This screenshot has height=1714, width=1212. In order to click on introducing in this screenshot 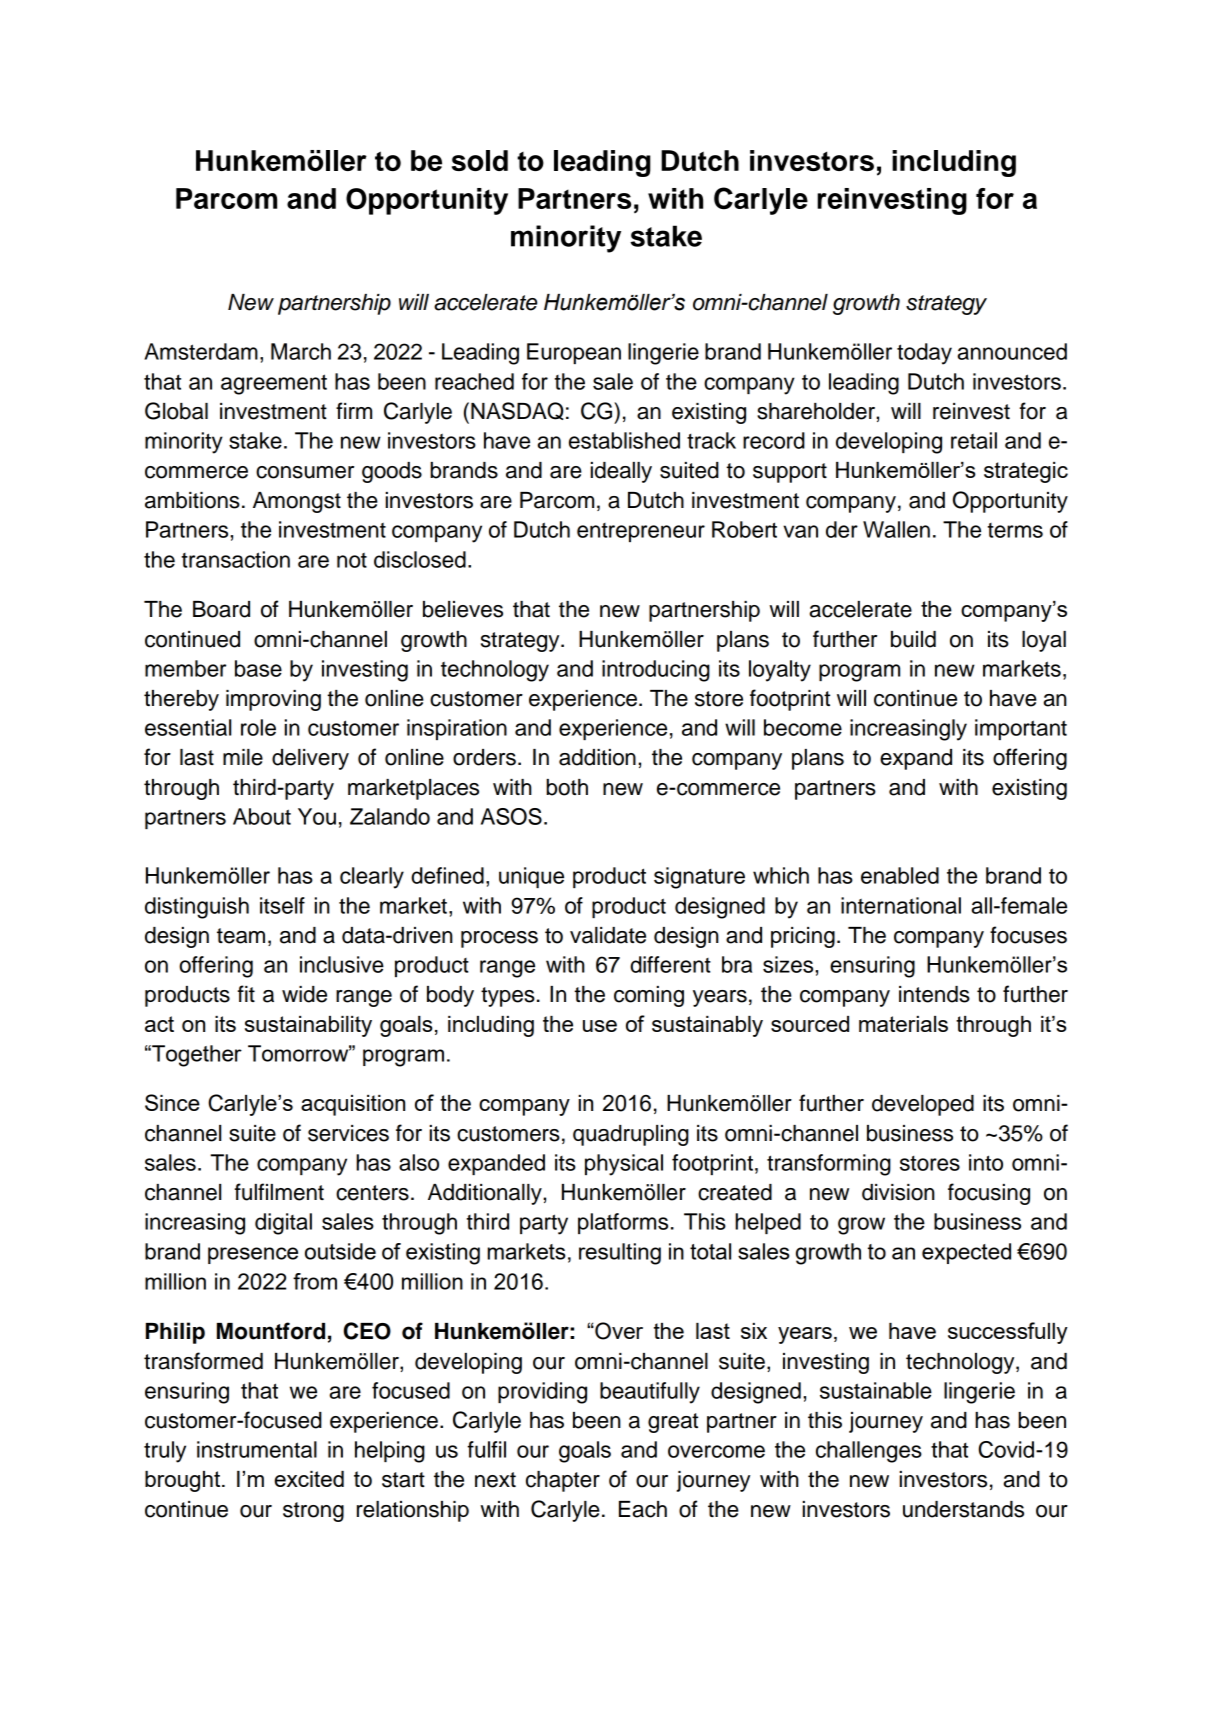, I will do `click(656, 671)`.
